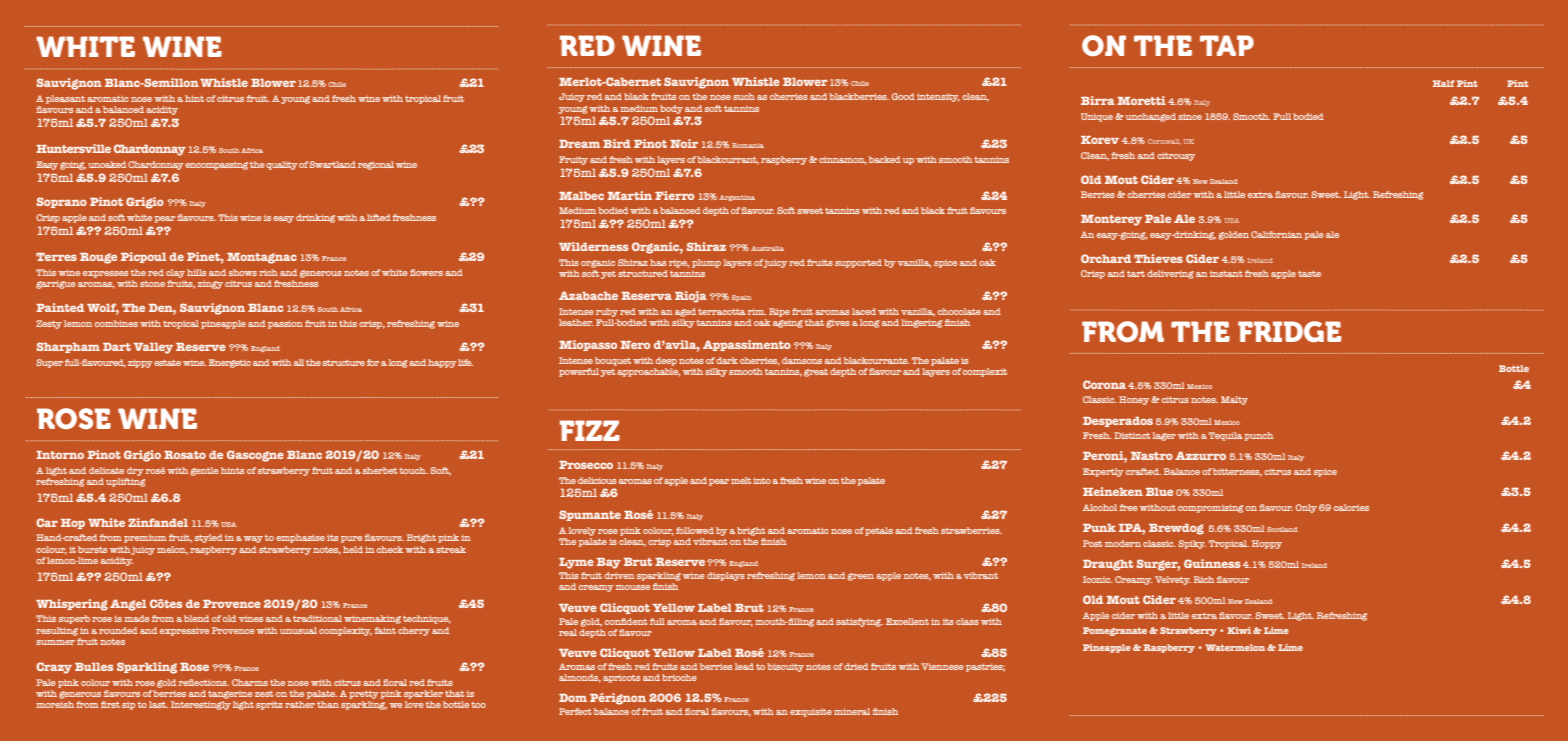  What do you see at coordinates (65, 99) in the screenshot?
I see `pleasant` at bounding box center [65, 99].
